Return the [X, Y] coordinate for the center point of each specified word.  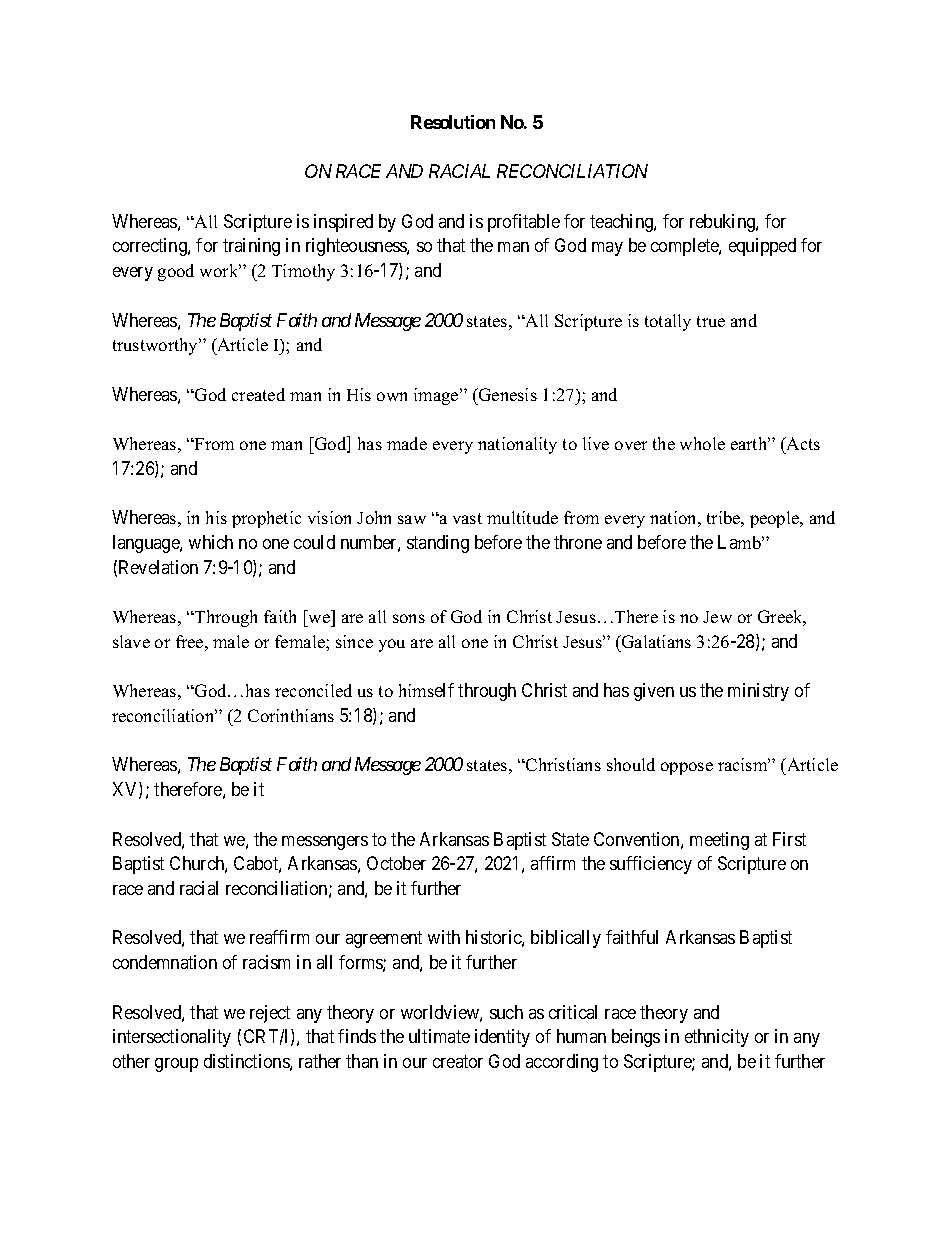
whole [702, 443]
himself [426, 690]
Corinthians [291, 715]
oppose [687, 768]
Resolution [453, 122]
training [251, 247]
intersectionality [172, 1038]
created [258, 394]
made [407, 443]
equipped [762, 247]
